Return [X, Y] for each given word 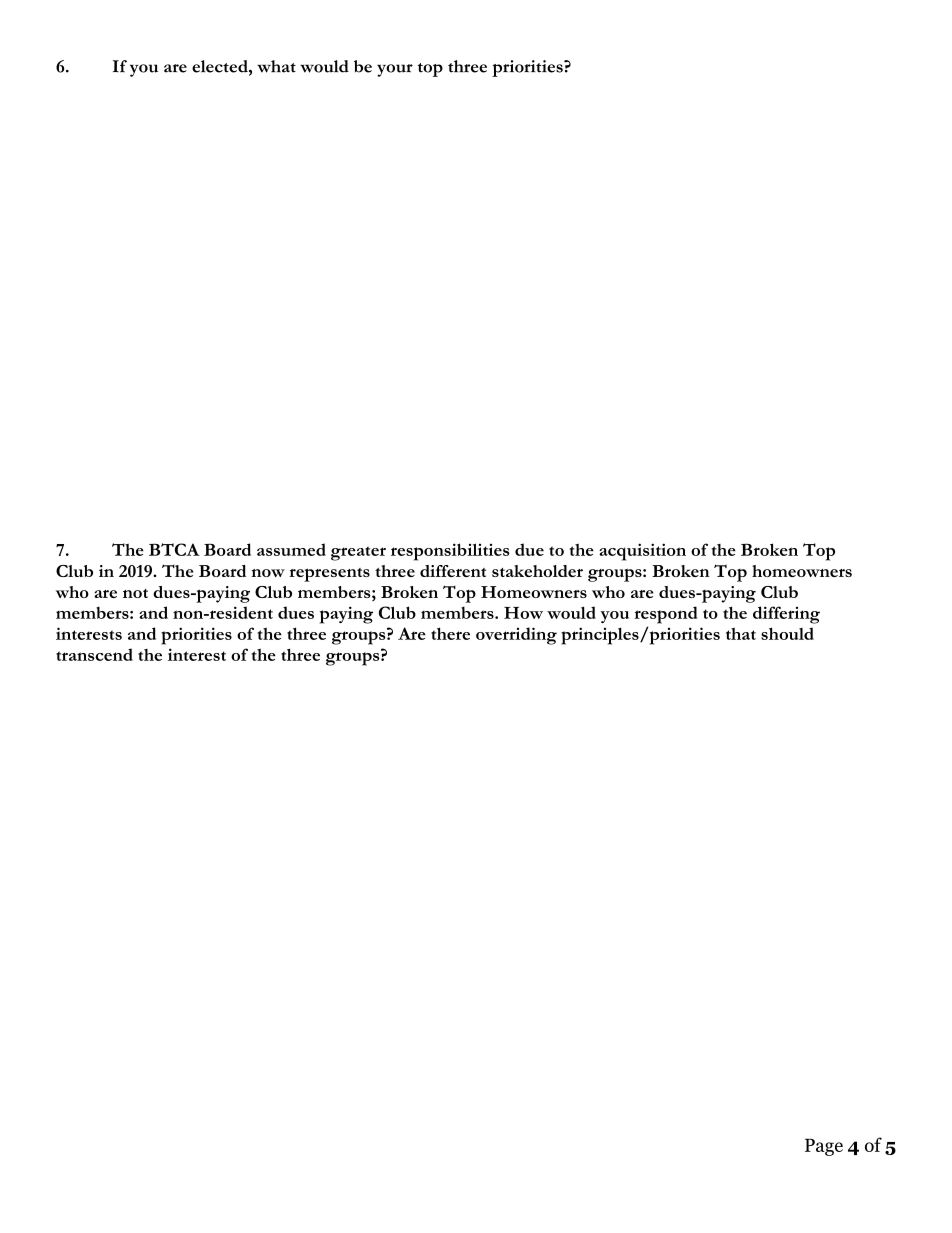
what [276, 66]
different [453, 571]
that [741, 633]
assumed [291, 549]
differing [786, 615]
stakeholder [537, 571]
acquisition [642, 552]
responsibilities [450, 552]
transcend [94, 654]
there [450, 633]
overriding [516, 636]
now [268, 573]
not [135, 593]
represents [329, 575]
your [395, 70]
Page [824, 1147]
